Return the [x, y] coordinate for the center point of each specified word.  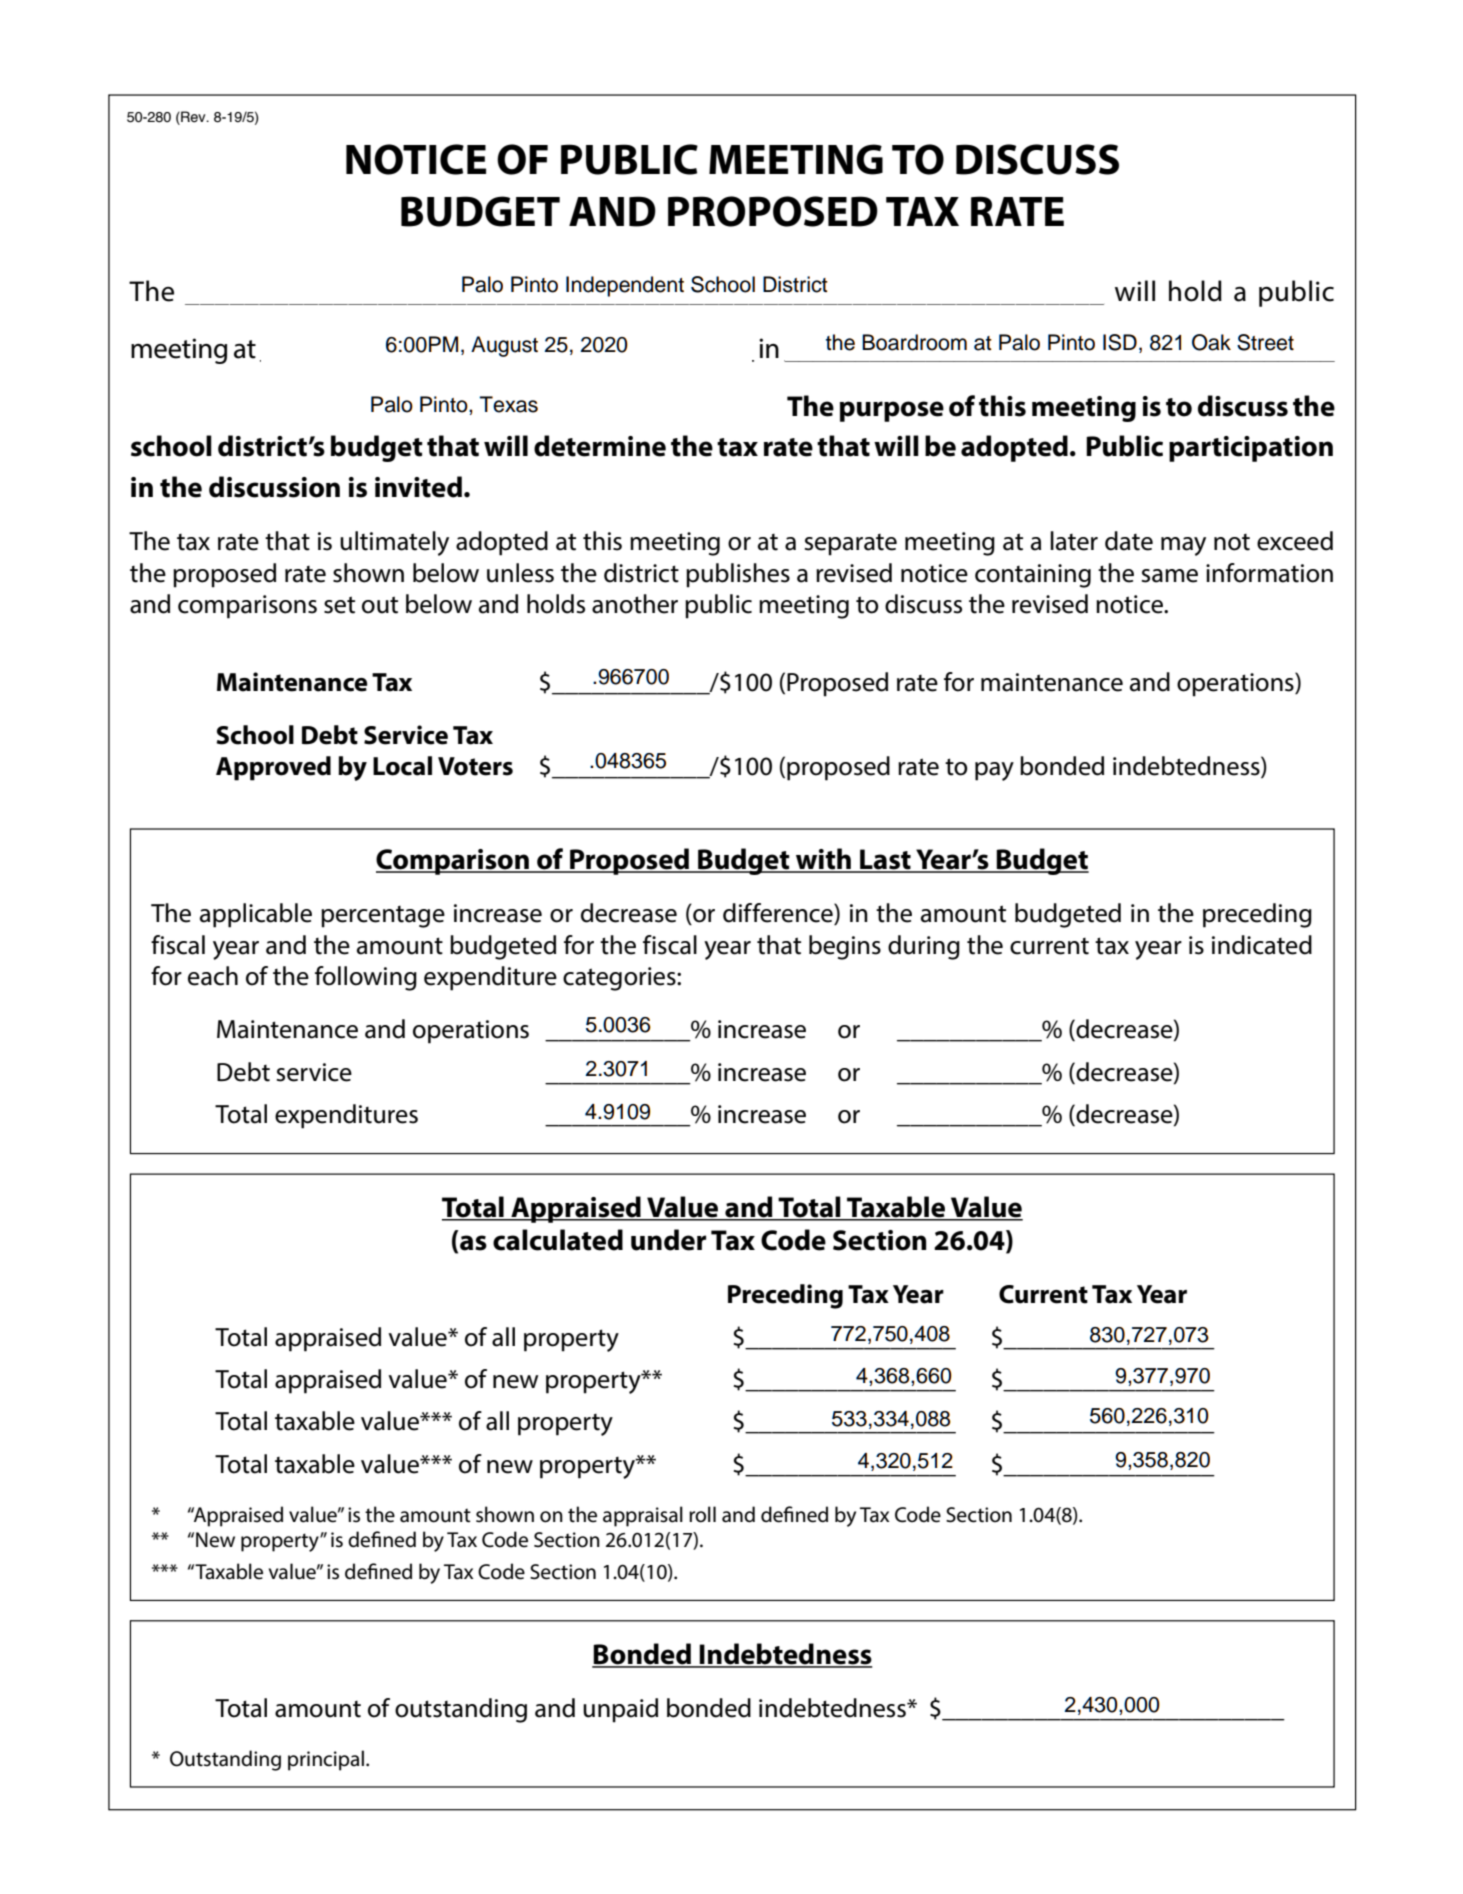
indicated [1262, 945]
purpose [892, 411]
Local [402, 766]
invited [418, 487]
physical [1142, 343]
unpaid [620, 1710]
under [668, 1240]
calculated [558, 1240]
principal [326, 1760]
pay [994, 771]
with [823, 860]
